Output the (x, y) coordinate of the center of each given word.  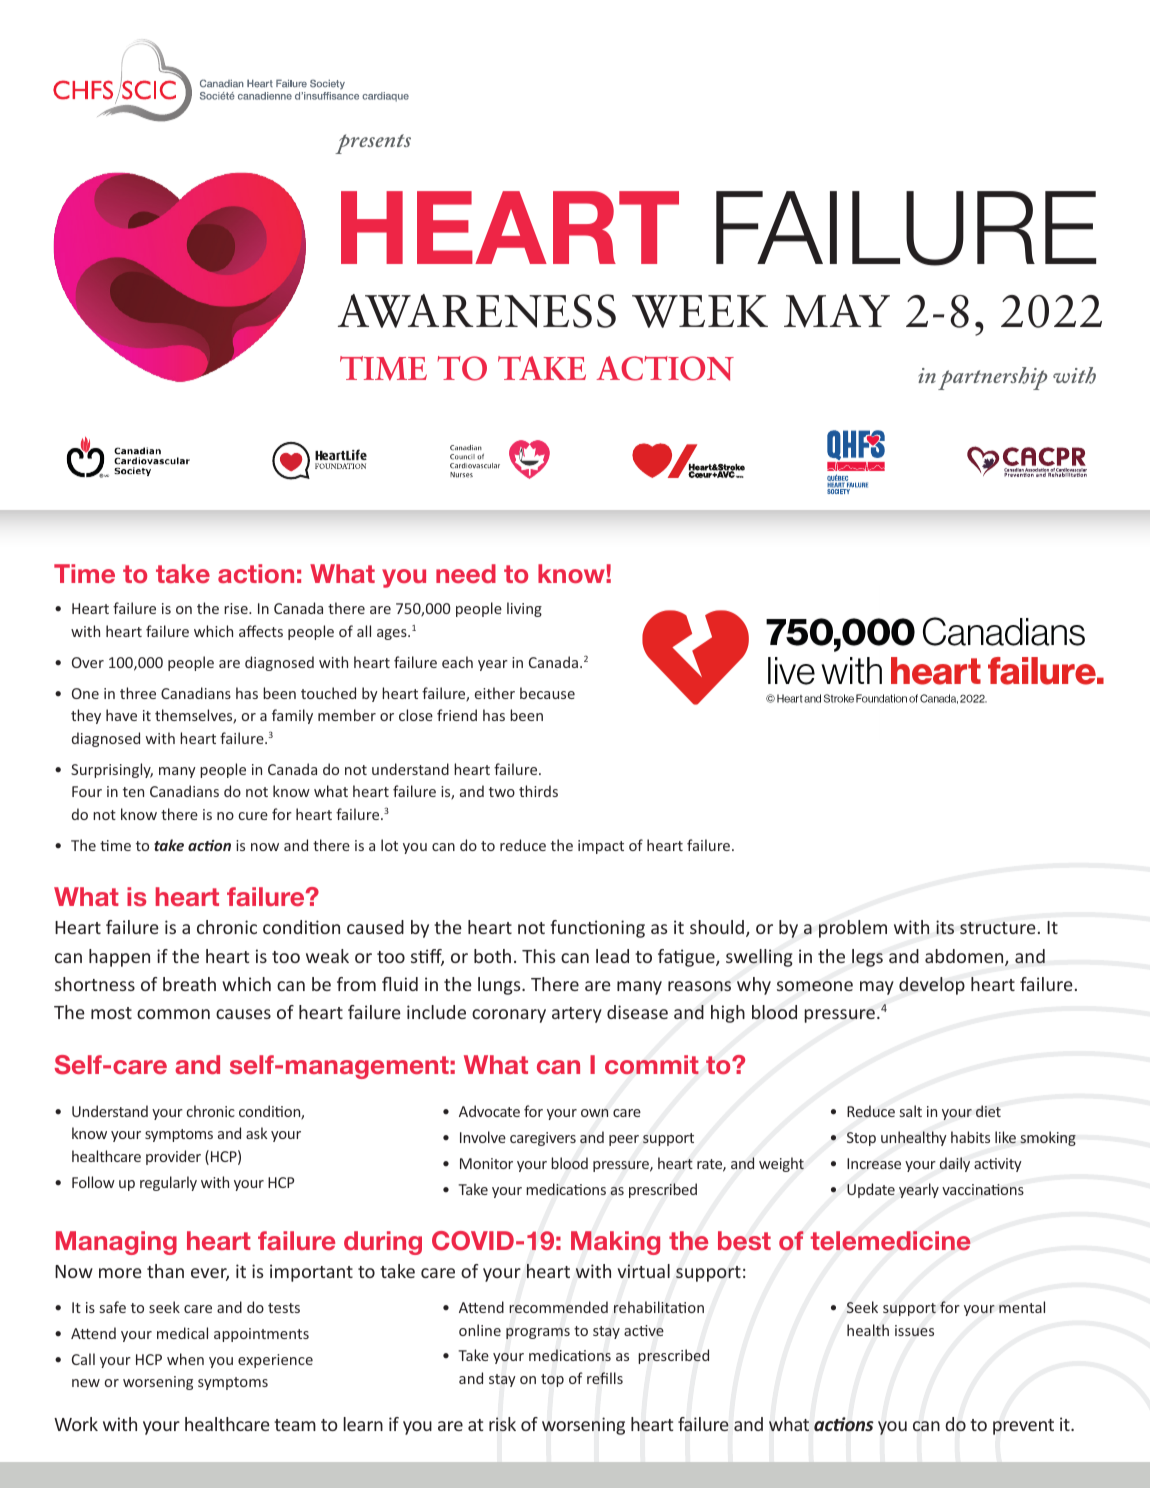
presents (373, 144)
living (524, 609)
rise (237, 608)
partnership (992, 378)
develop (932, 986)
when (185, 1359)
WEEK (700, 311)
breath (189, 984)
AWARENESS (477, 311)
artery (577, 1015)
